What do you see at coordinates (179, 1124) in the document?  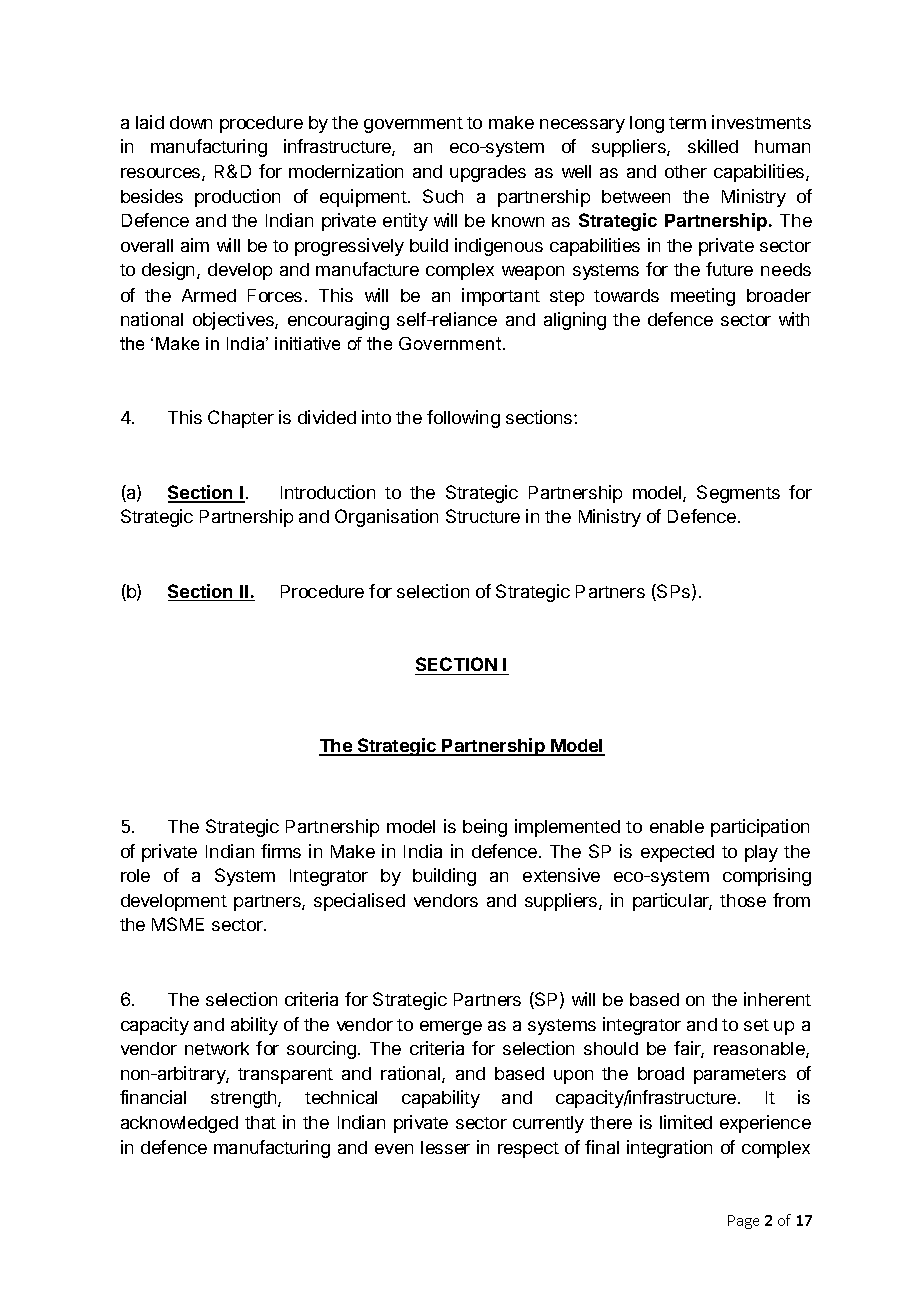 I see `acknowledged` at bounding box center [179, 1124].
